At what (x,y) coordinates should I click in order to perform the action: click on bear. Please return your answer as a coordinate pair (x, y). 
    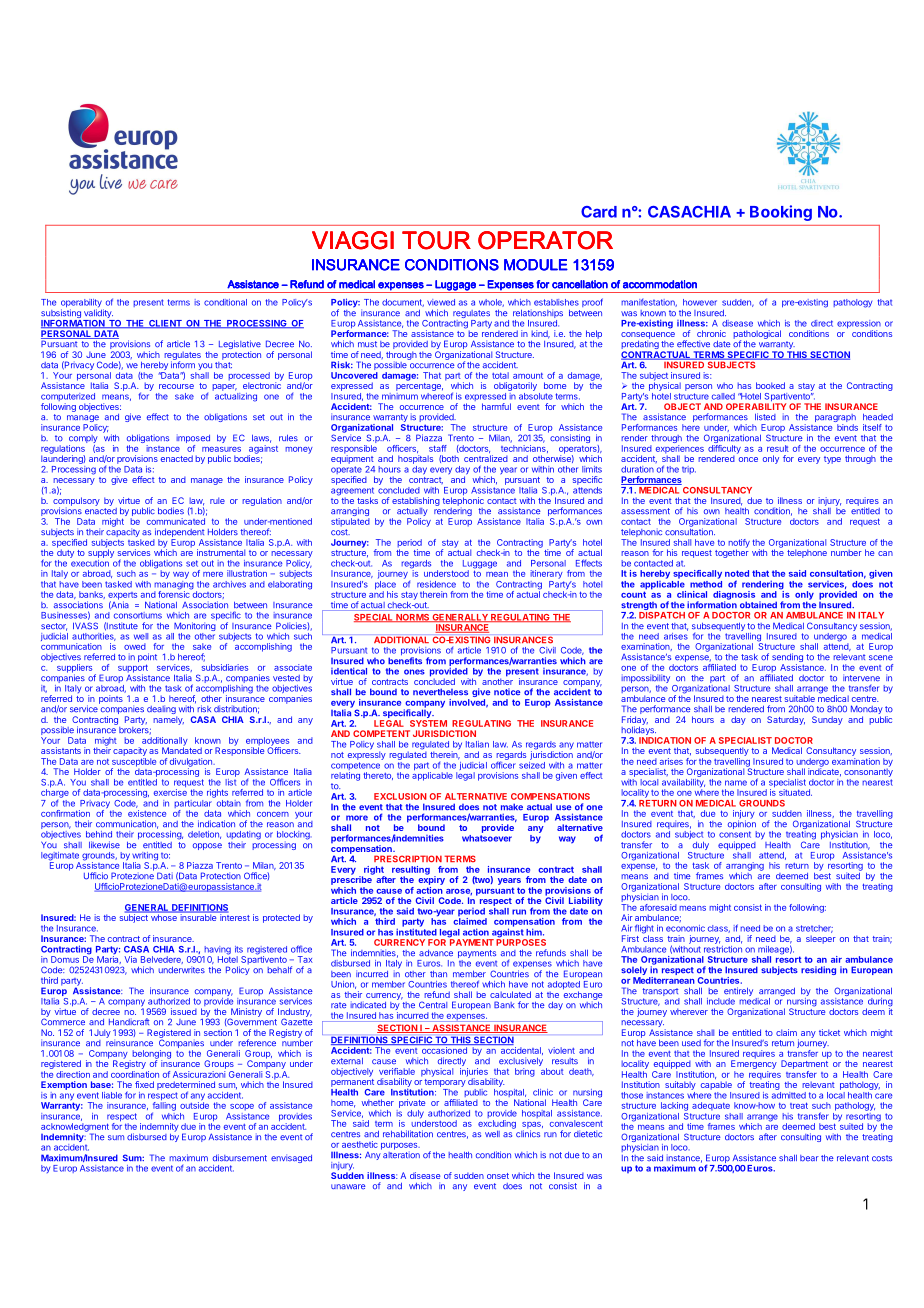
    Looking at the image, I should click on (809, 1158).
